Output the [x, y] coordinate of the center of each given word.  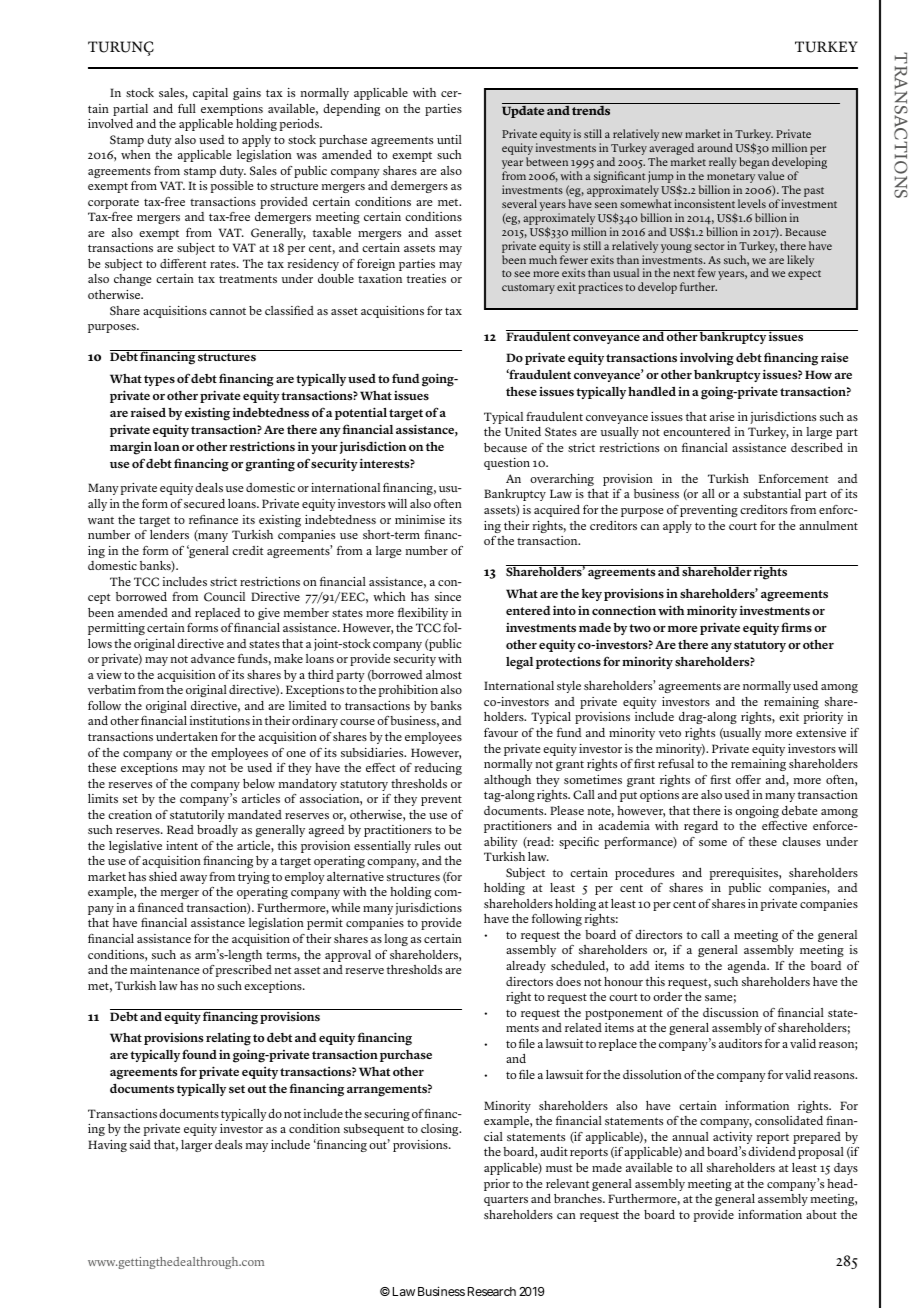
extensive [821, 732]
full [187, 108]
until [449, 139]
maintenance [164, 969]
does [568, 982]
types [159, 380]
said [140, 1144]
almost [444, 674]
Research [492, 1291]
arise [722, 416]
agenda [748, 967]
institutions [220, 721]
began [755, 164]
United [523, 432]
